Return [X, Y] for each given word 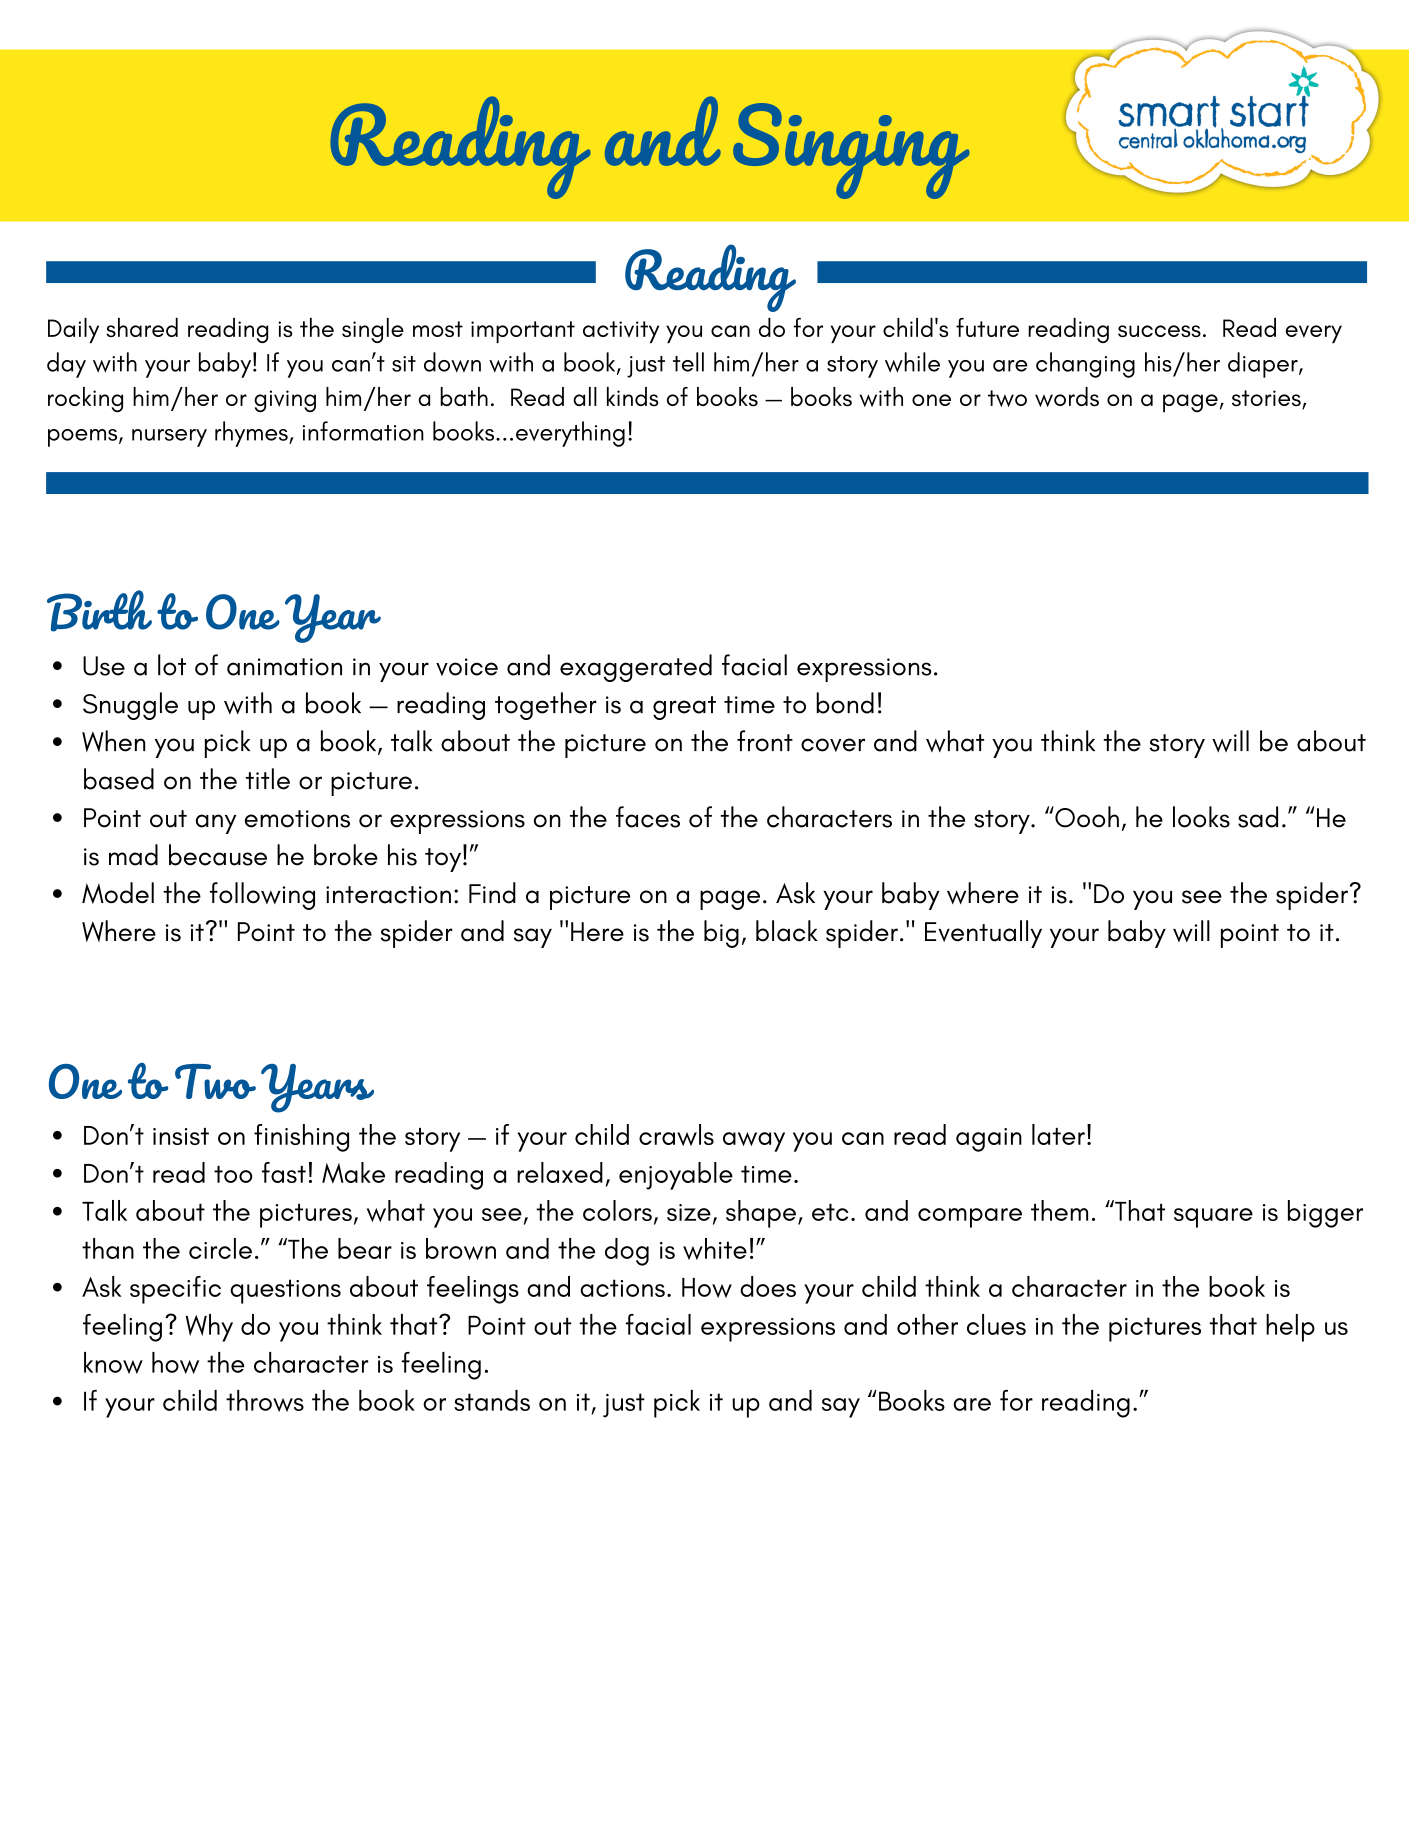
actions [622, 1288]
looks [1201, 817]
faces [648, 817]
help [1290, 1328]
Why [209, 1328]
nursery [169, 438]
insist [181, 1136]
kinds [633, 397]
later [1058, 1134]
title [268, 779]
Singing [851, 151]
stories [1267, 399]
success [1159, 331]
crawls [676, 1135]
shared [142, 327]
